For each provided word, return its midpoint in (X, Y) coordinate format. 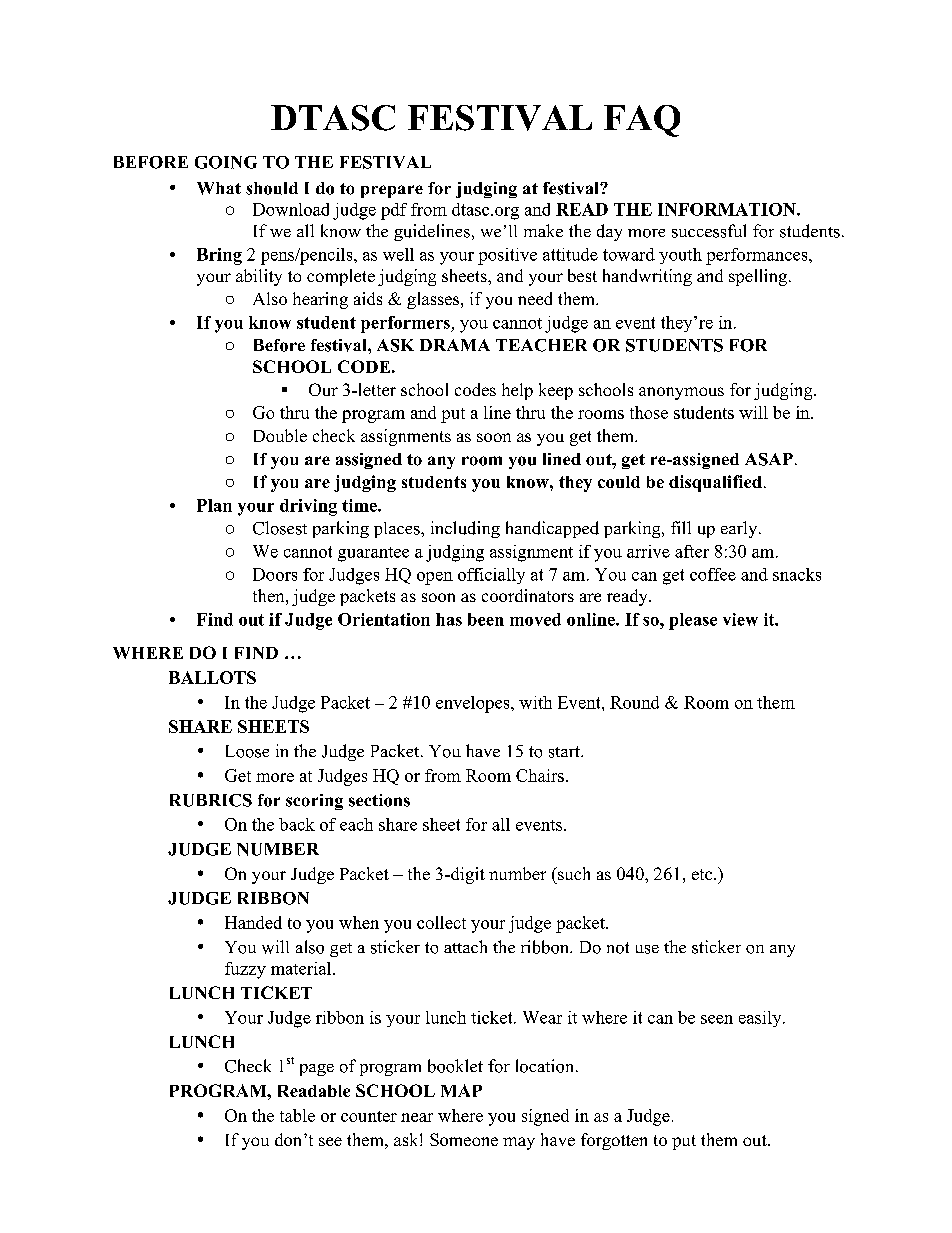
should (272, 188)
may (519, 1143)
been (486, 619)
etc (703, 874)
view (740, 619)
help (517, 391)
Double (280, 435)
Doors (275, 574)
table (297, 1115)
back (297, 824)
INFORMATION (728, 209)
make (543, 230)
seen (717, 1019)
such (573, 873)
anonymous (681, 393)
